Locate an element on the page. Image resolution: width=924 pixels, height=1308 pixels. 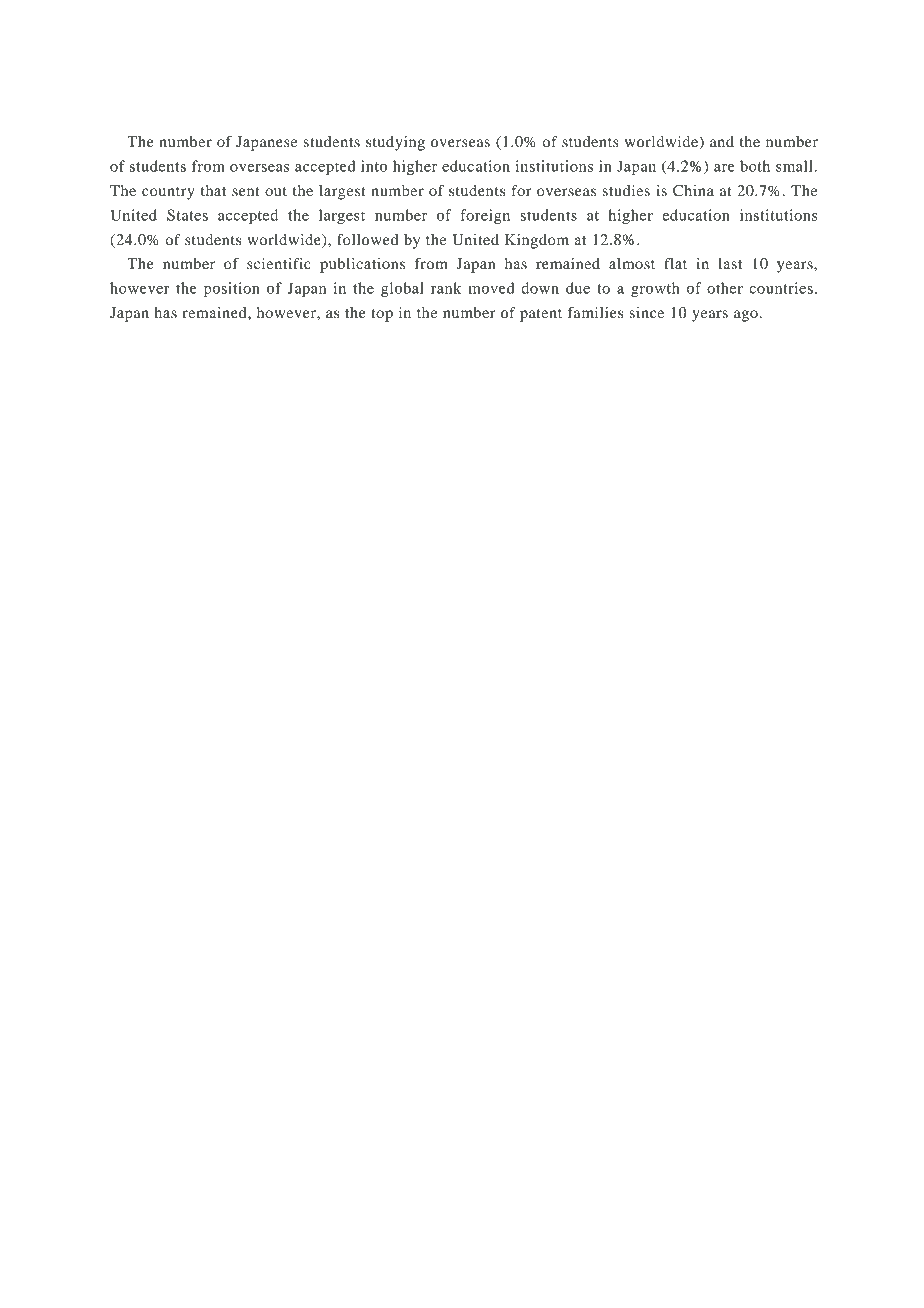
foreign is located at coordinates (485, 216).
